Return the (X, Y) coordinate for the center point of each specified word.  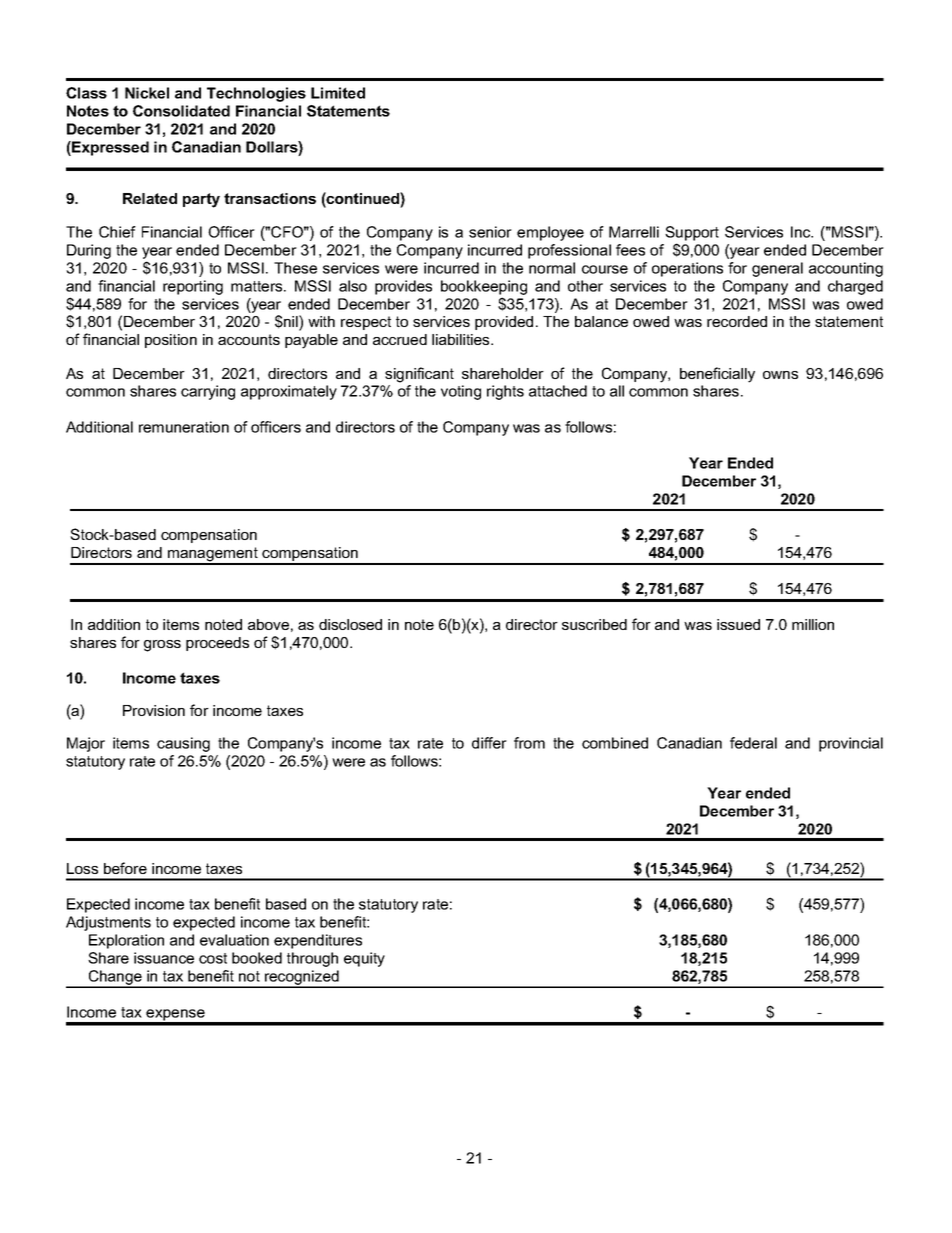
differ (489, 743)
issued (738, 624)
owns (780, 375)
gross (162, 646)
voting (461, 392)
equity (364, 959)
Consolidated (181, 111)
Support (692, 233)
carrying (208, 392)
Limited (338, 93)
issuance (164, 958)
